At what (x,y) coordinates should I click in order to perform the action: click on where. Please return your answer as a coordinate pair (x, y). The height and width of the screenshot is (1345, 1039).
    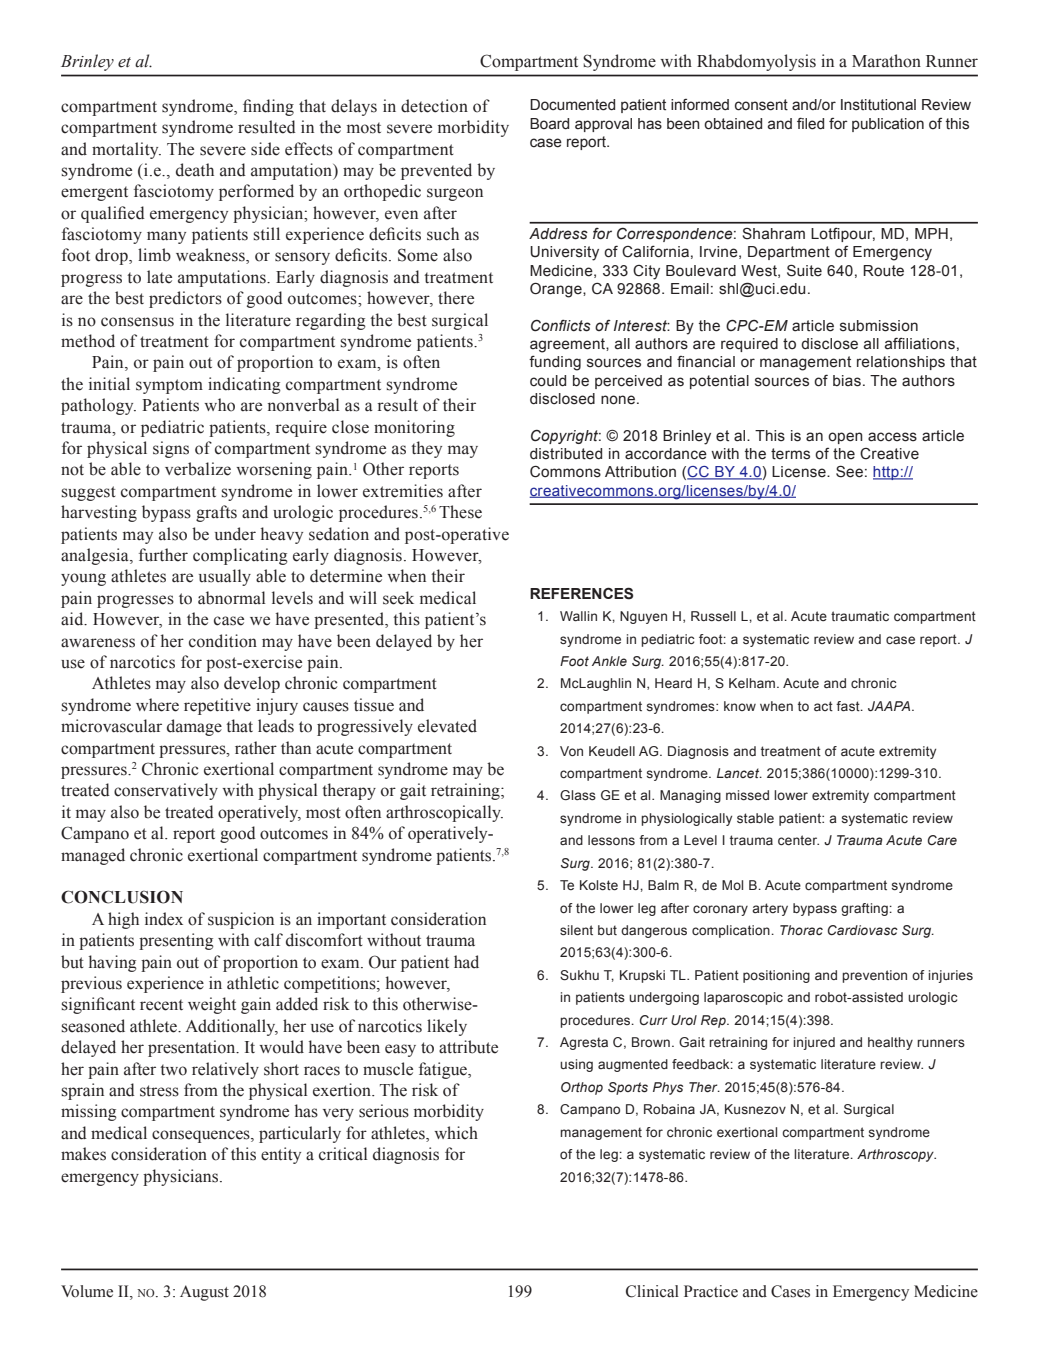
    Looking at the image, I should click on (157, 705).
